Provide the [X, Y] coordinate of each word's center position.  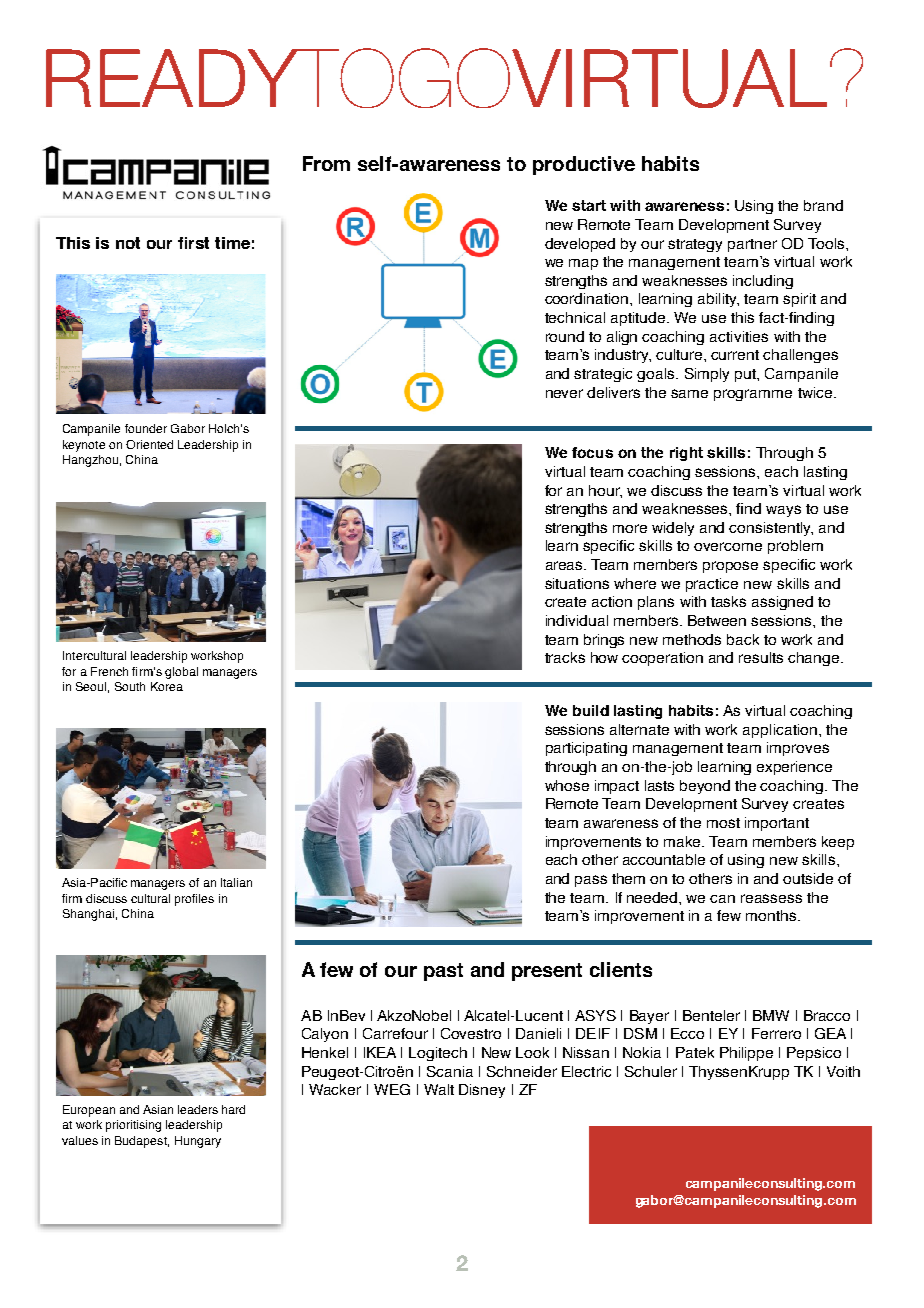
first [193, 243]
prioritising [133, 1126]
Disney [482, 1091]
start [589, 205]
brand [823, 205]
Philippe [746, 1054]
